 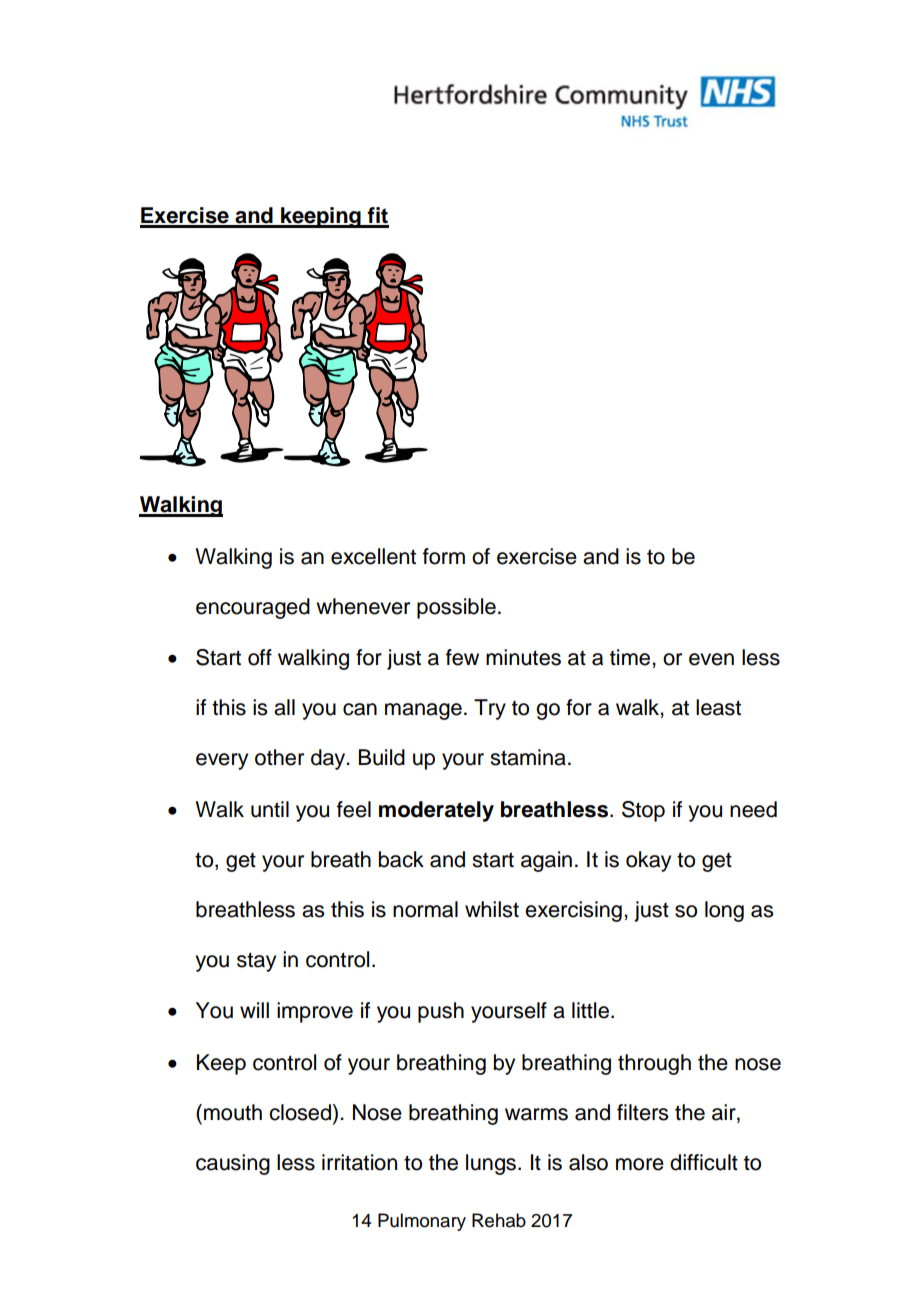 What do you see at coordinates (444, 556) in the screenshot?
I see `form` at bounding box center [444, 556].
